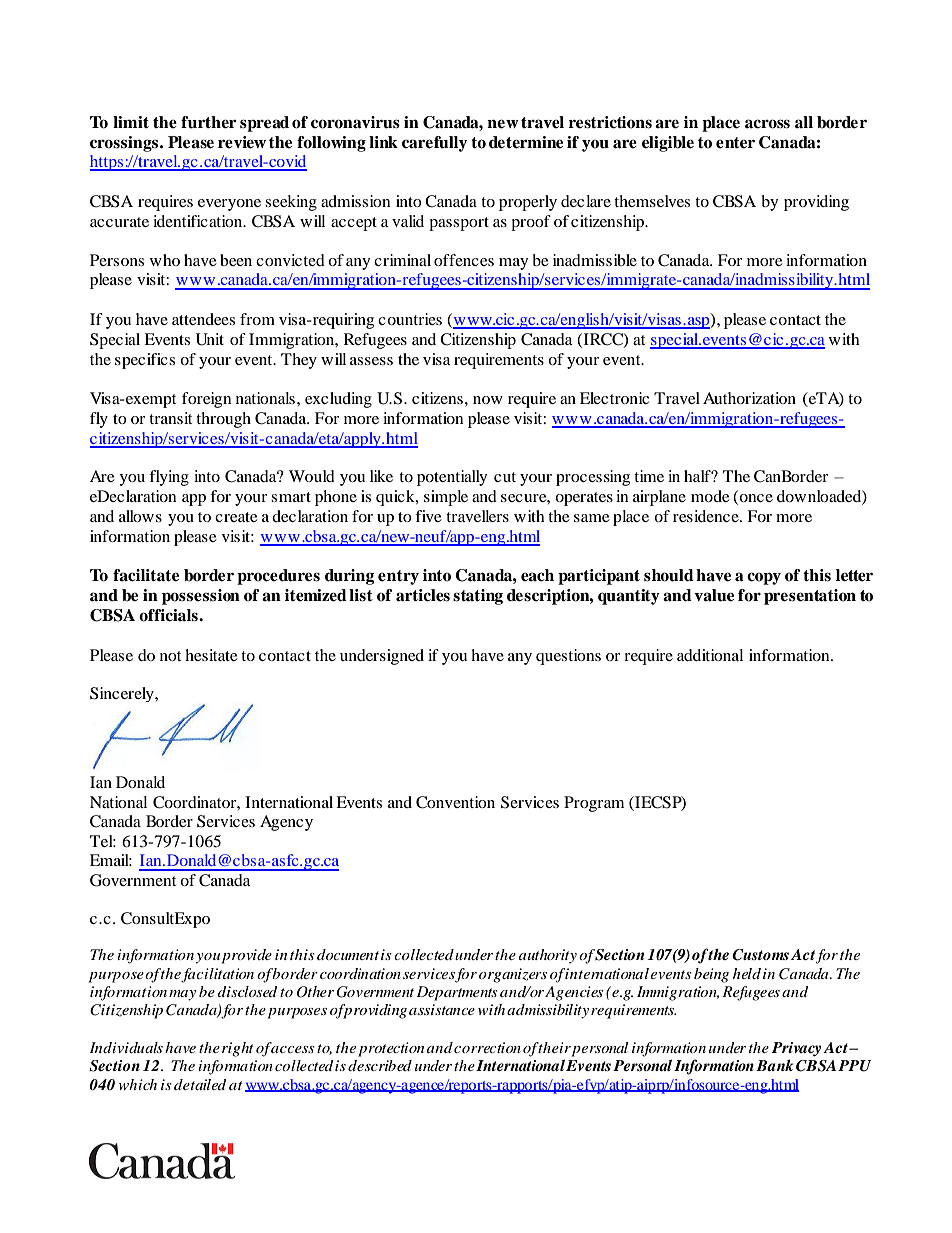 This screenshot has height=1233, width=952. I want to click on copy, so click(764, 578).
